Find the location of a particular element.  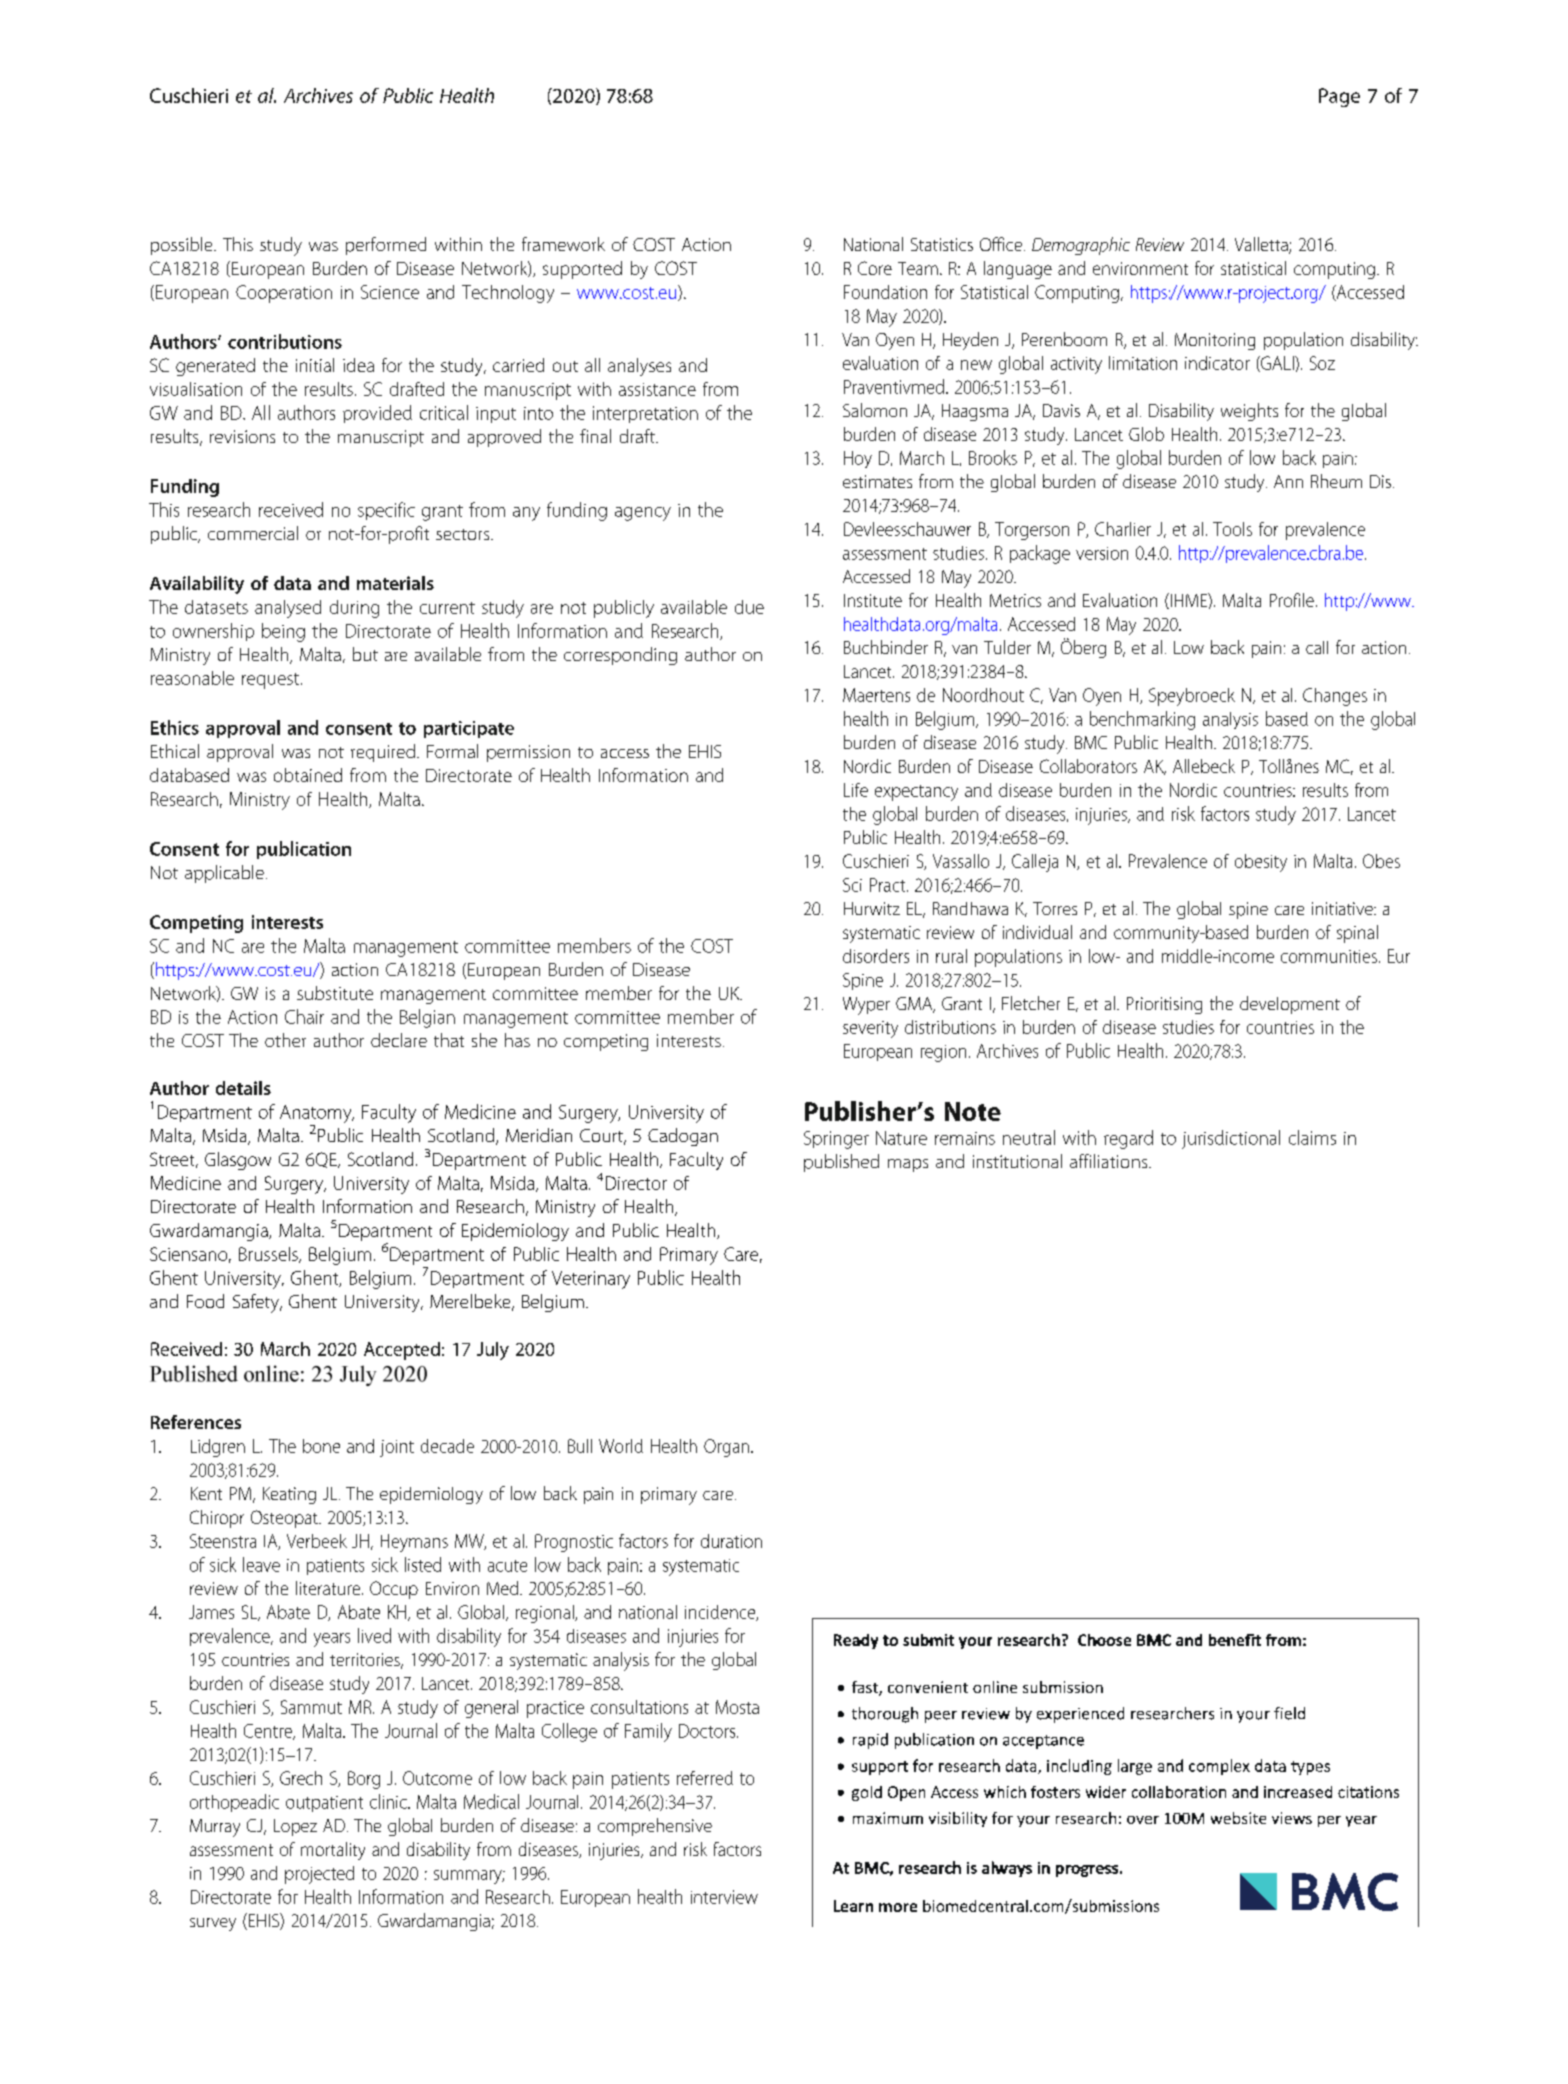

Veterinary is located at coordinates (591, 1280).
